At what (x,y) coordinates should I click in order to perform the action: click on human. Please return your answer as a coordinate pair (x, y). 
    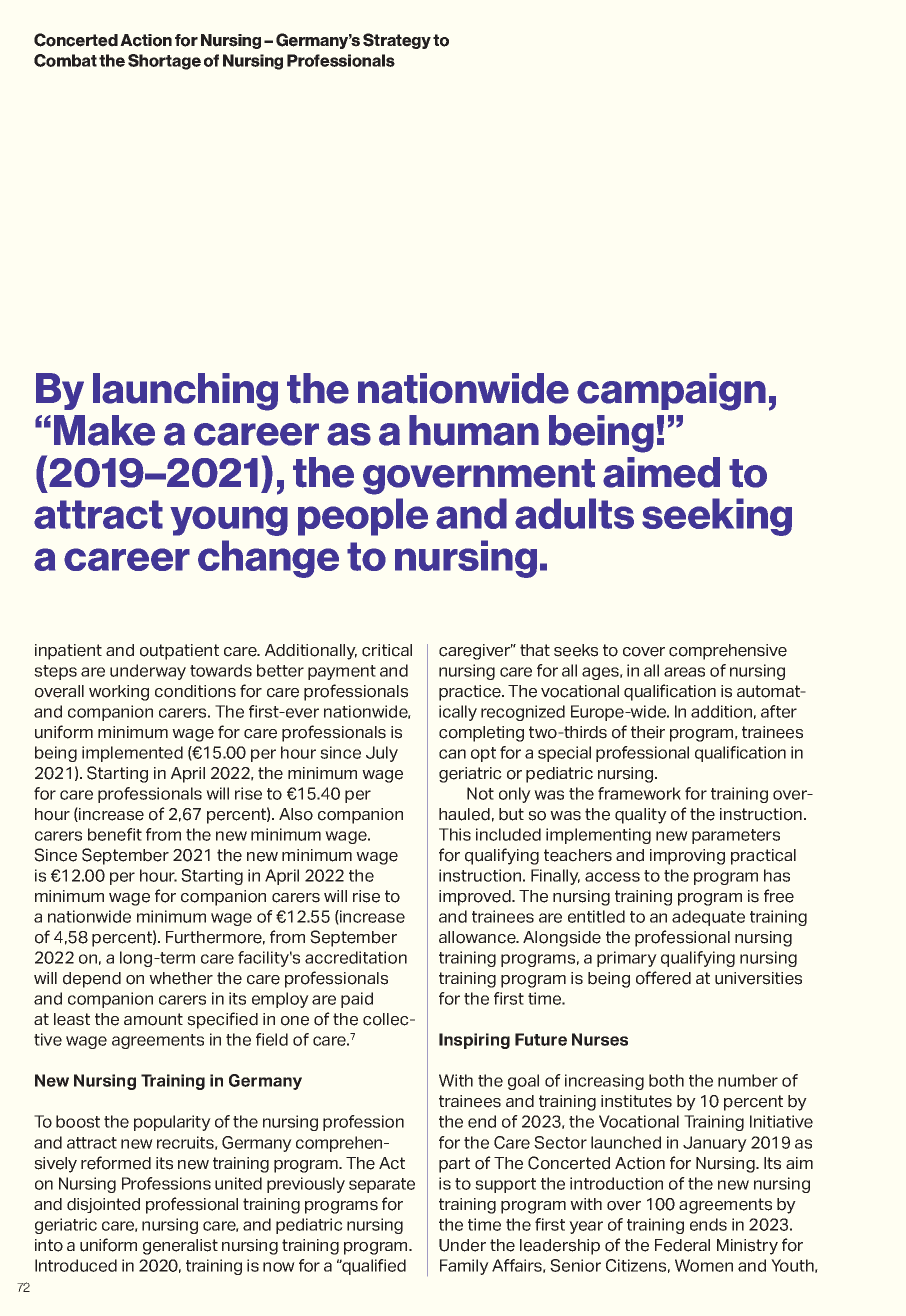
    Looking at the image, I should click on (474, 430).
